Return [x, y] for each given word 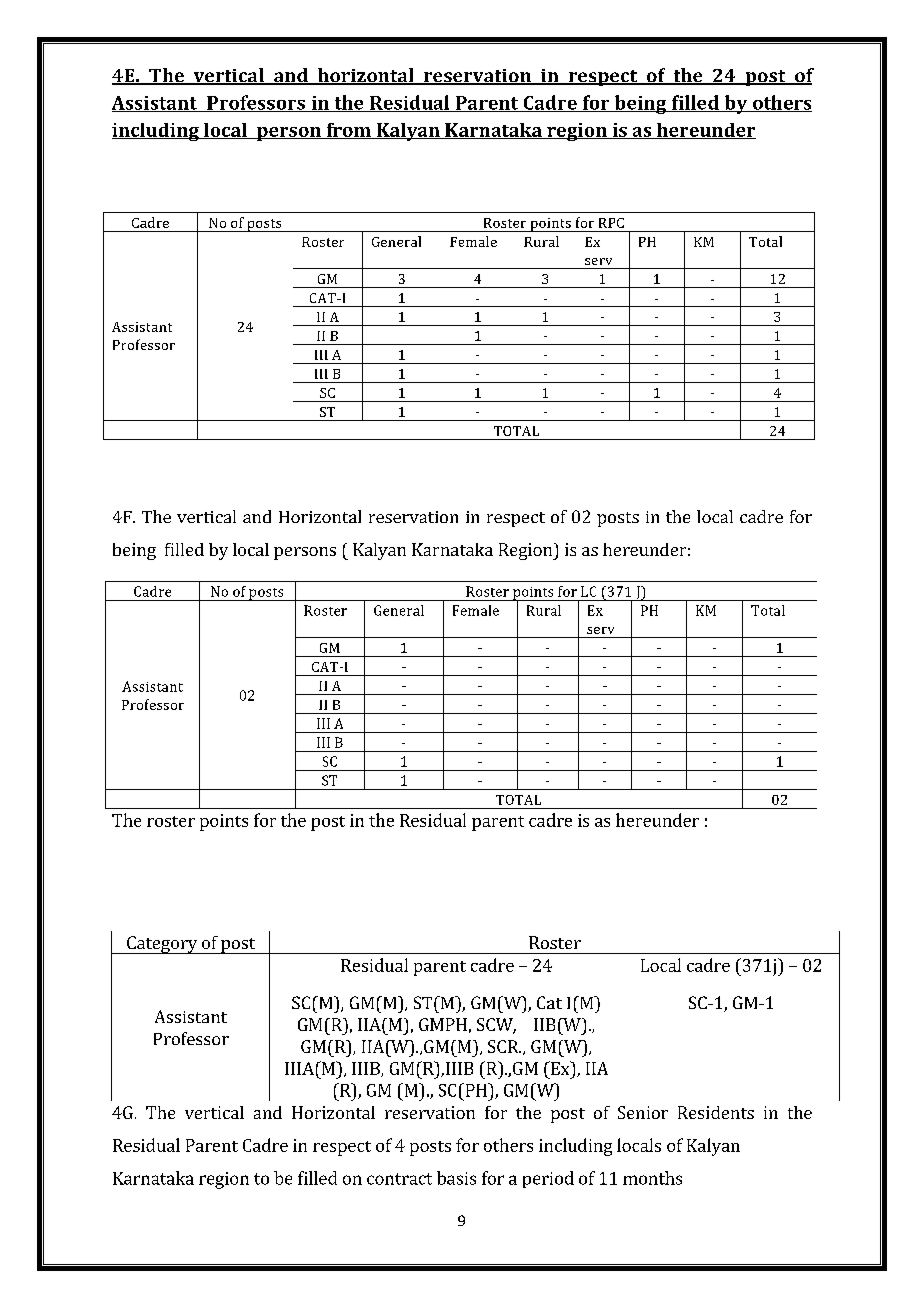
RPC [611, 223]
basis [456, 1178]
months [652, 1178]
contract [399, 1179]
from [348, 131]
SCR [504, 1046]
